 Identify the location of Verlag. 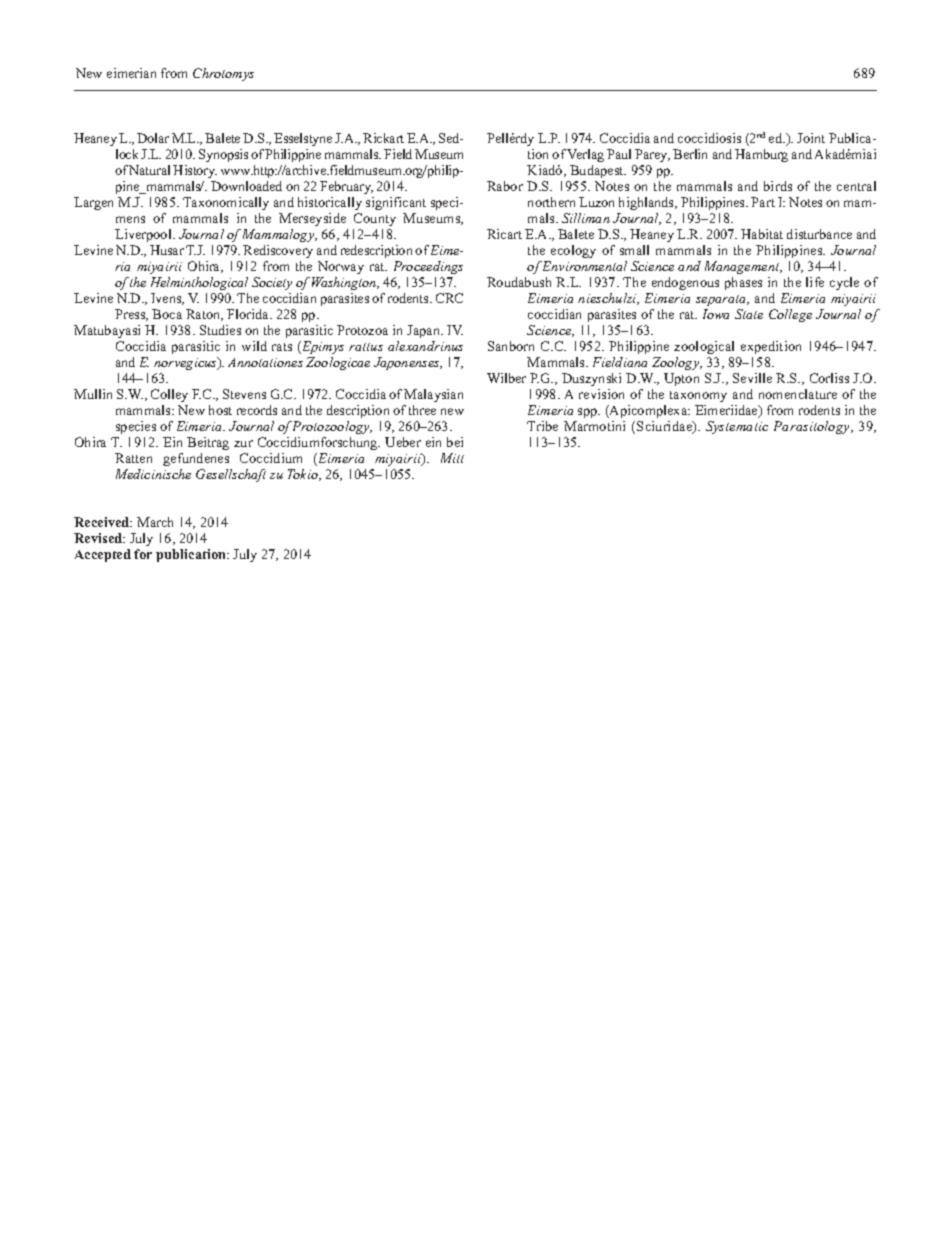
(585, 155).
